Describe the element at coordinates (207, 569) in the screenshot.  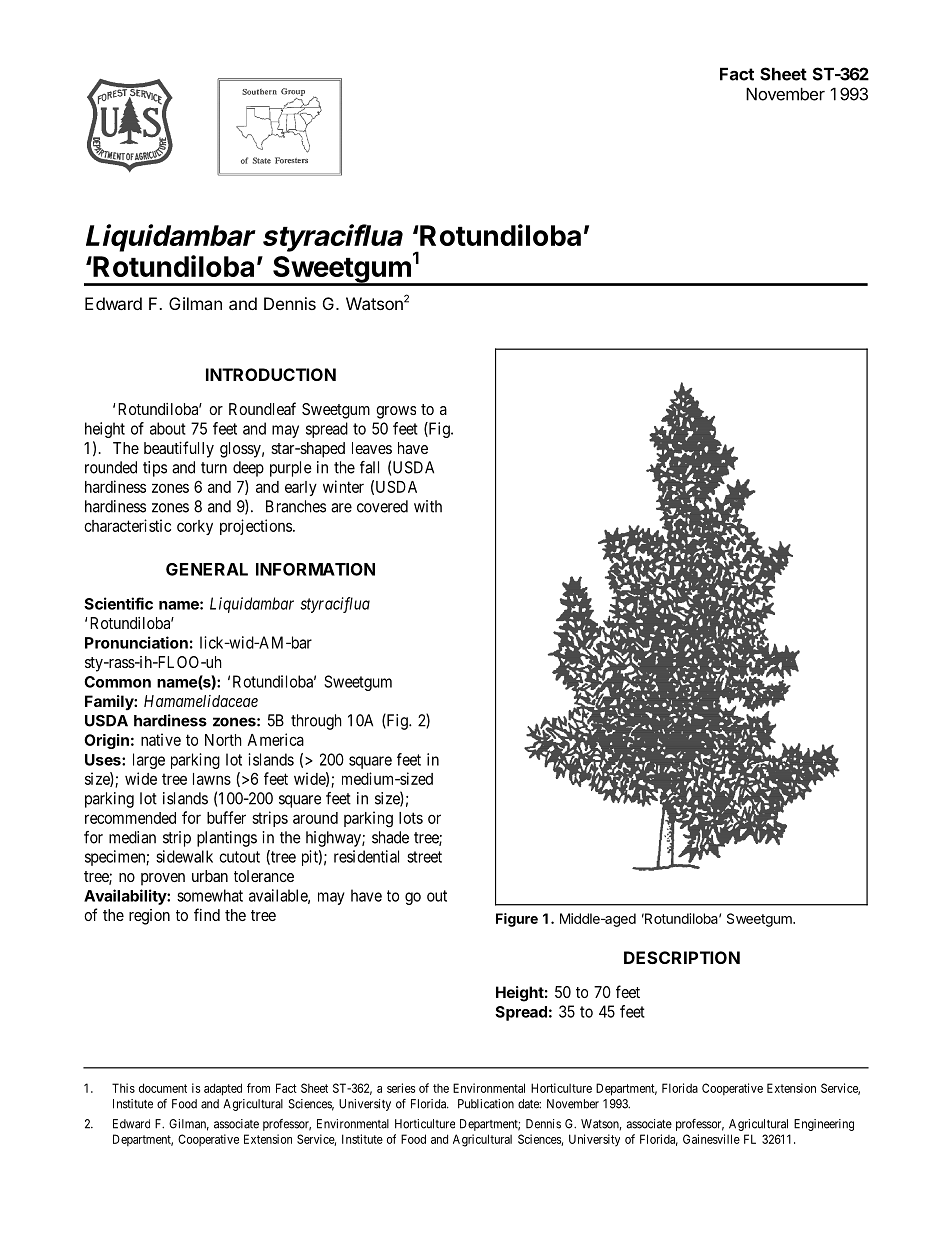
I see `GENERAL` at that location.
